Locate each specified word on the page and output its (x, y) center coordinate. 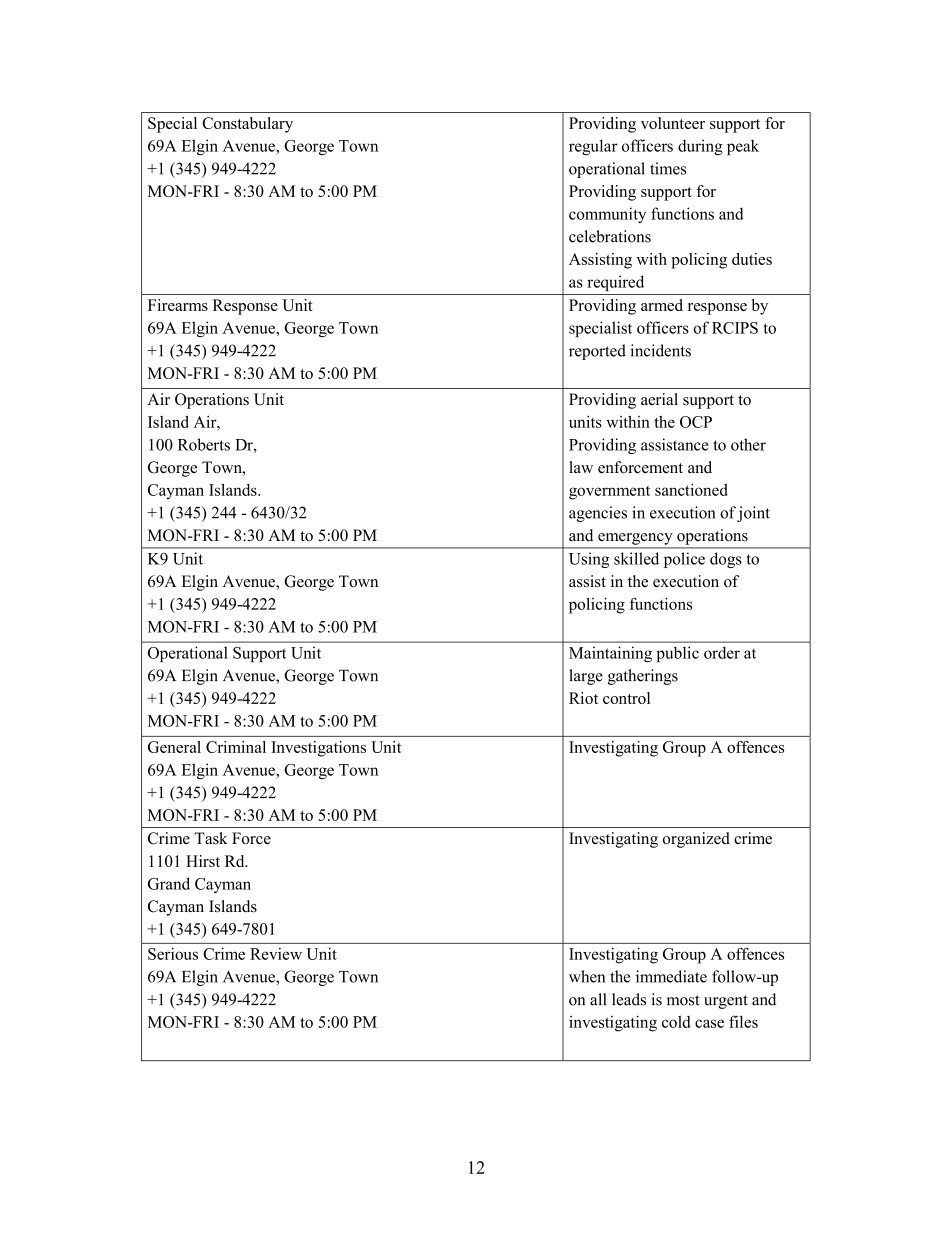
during (700, 147)
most (683, 1000)
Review (276, 954)
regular (593, 147)
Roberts (204, 444)
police (684, 560)
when (587, 976)
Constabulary (247, 125)
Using (589, 560)
